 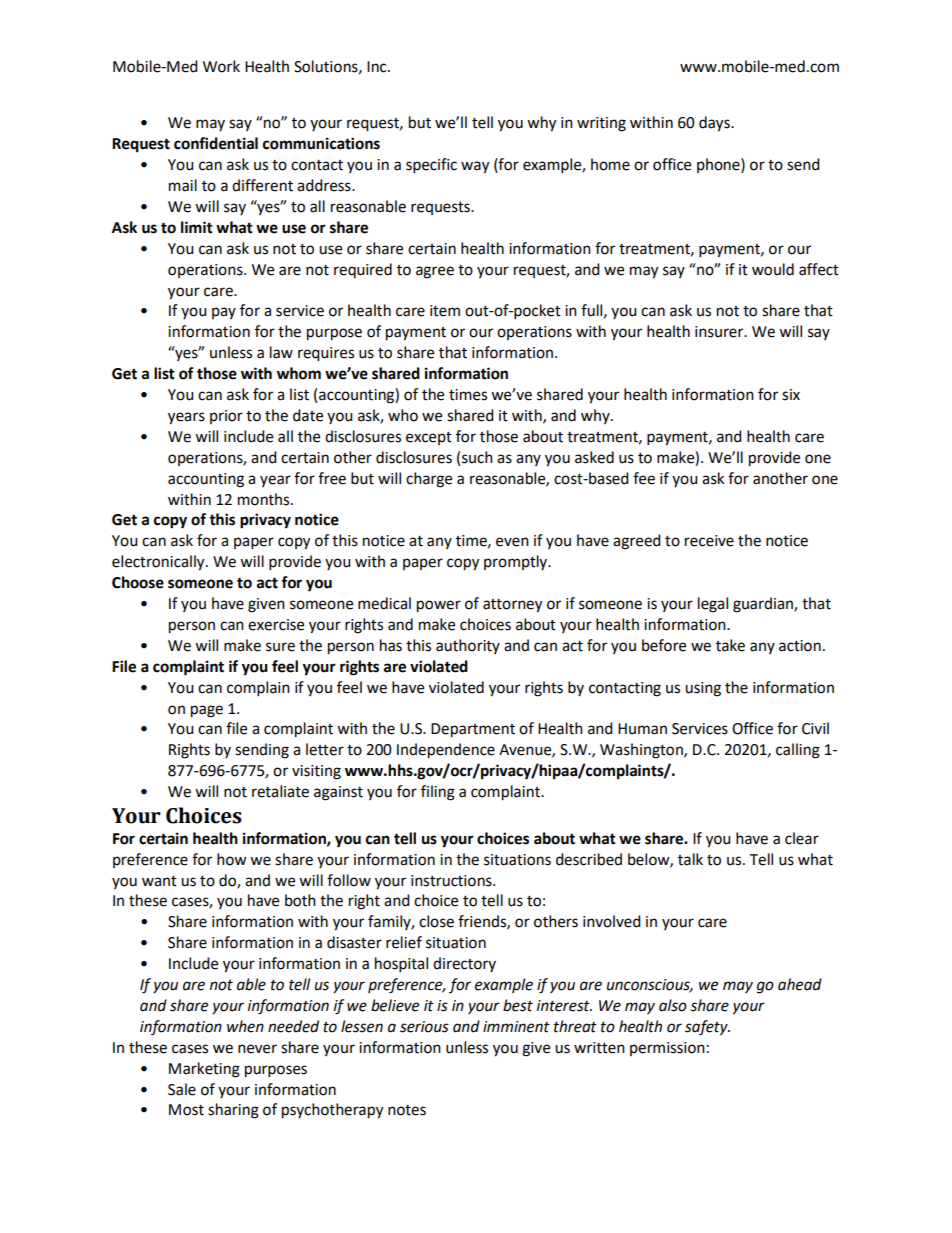 What do you see at coordinates (159, 563) in the document?
I see `electronically` at bounding box center [159, 563].
